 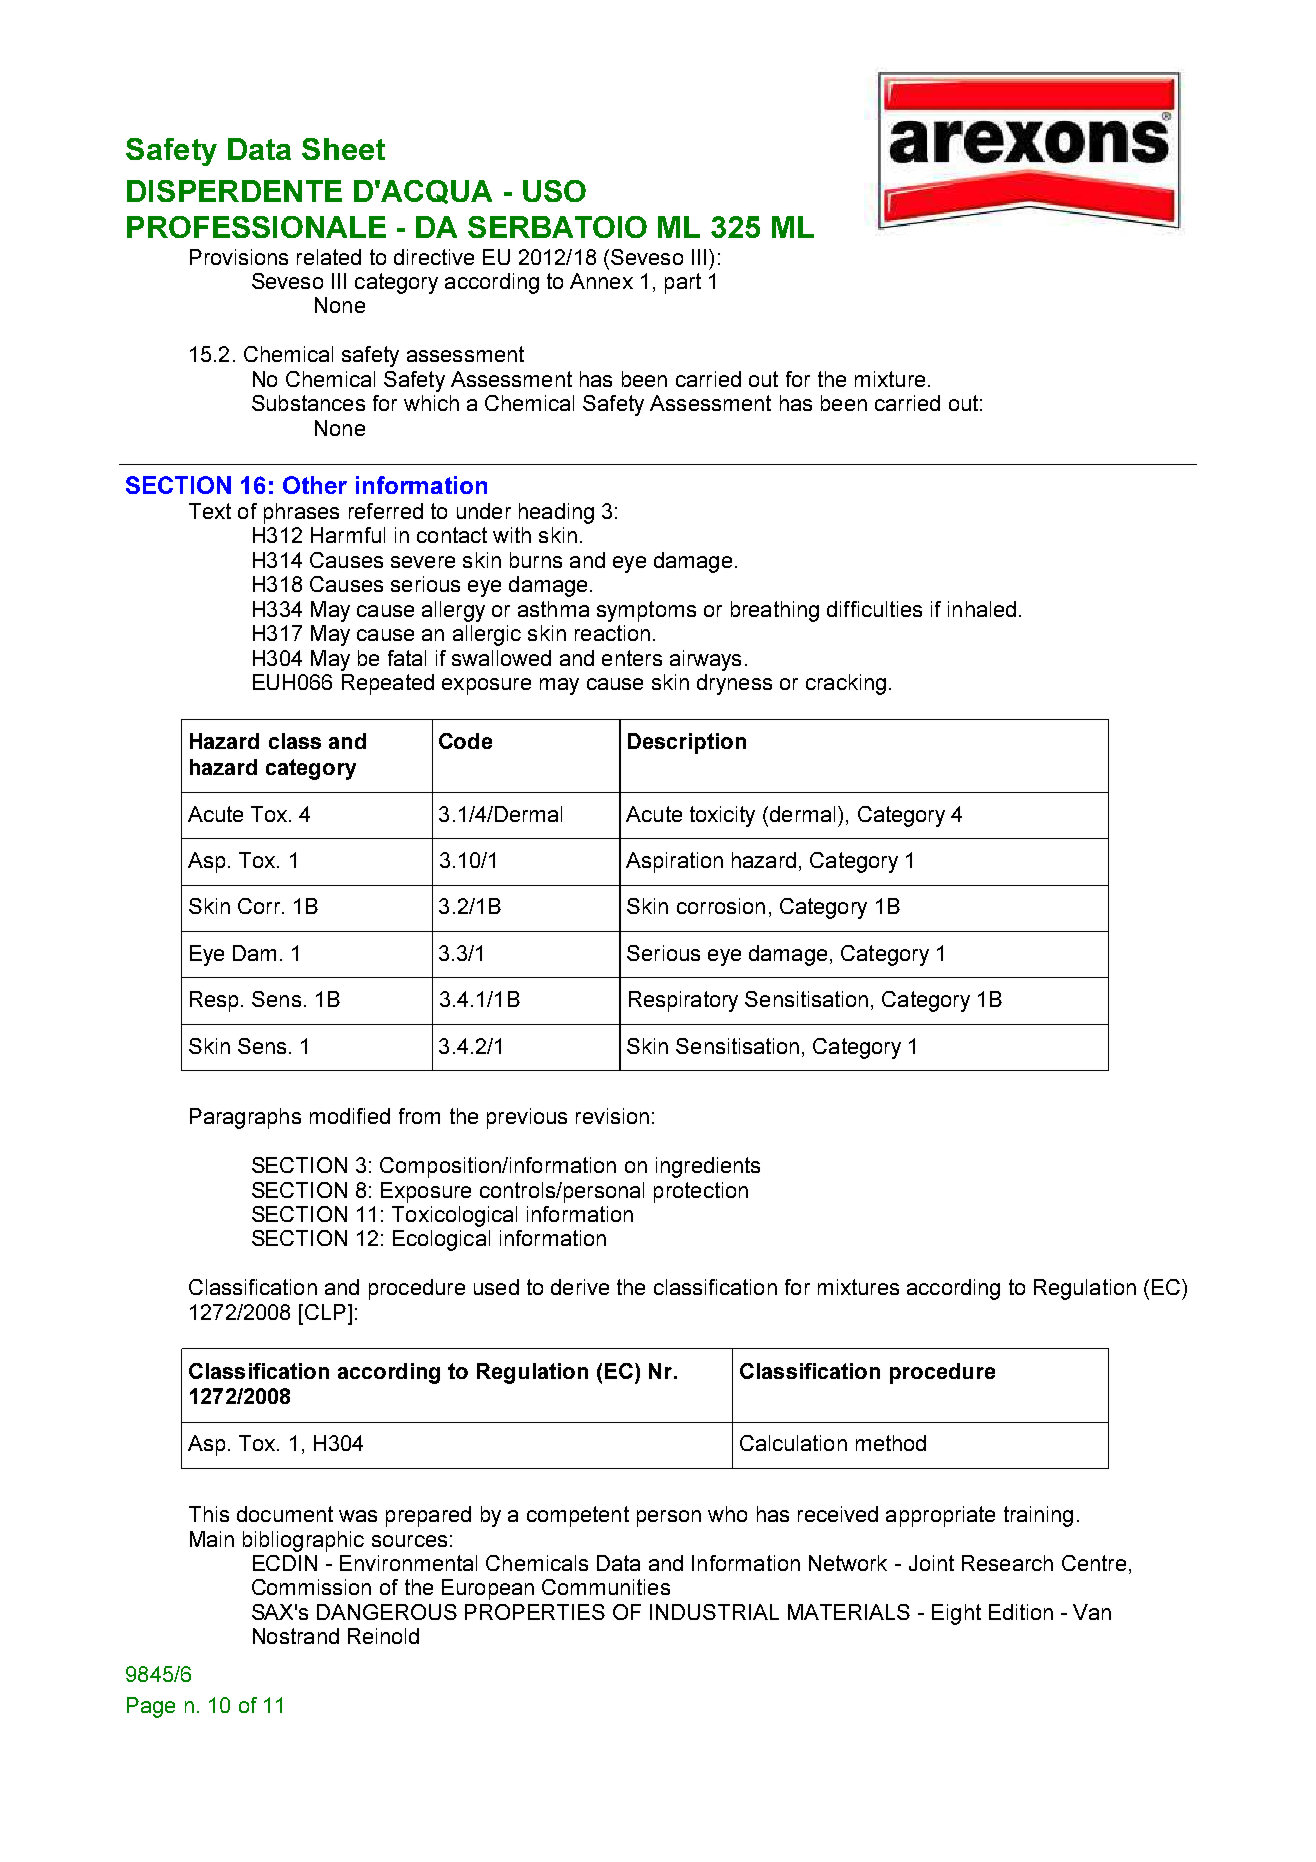 What do you see at coordinates (708, 1167) in the screenshot?
I see `ingredients` at bounding box center [708, 1167].
